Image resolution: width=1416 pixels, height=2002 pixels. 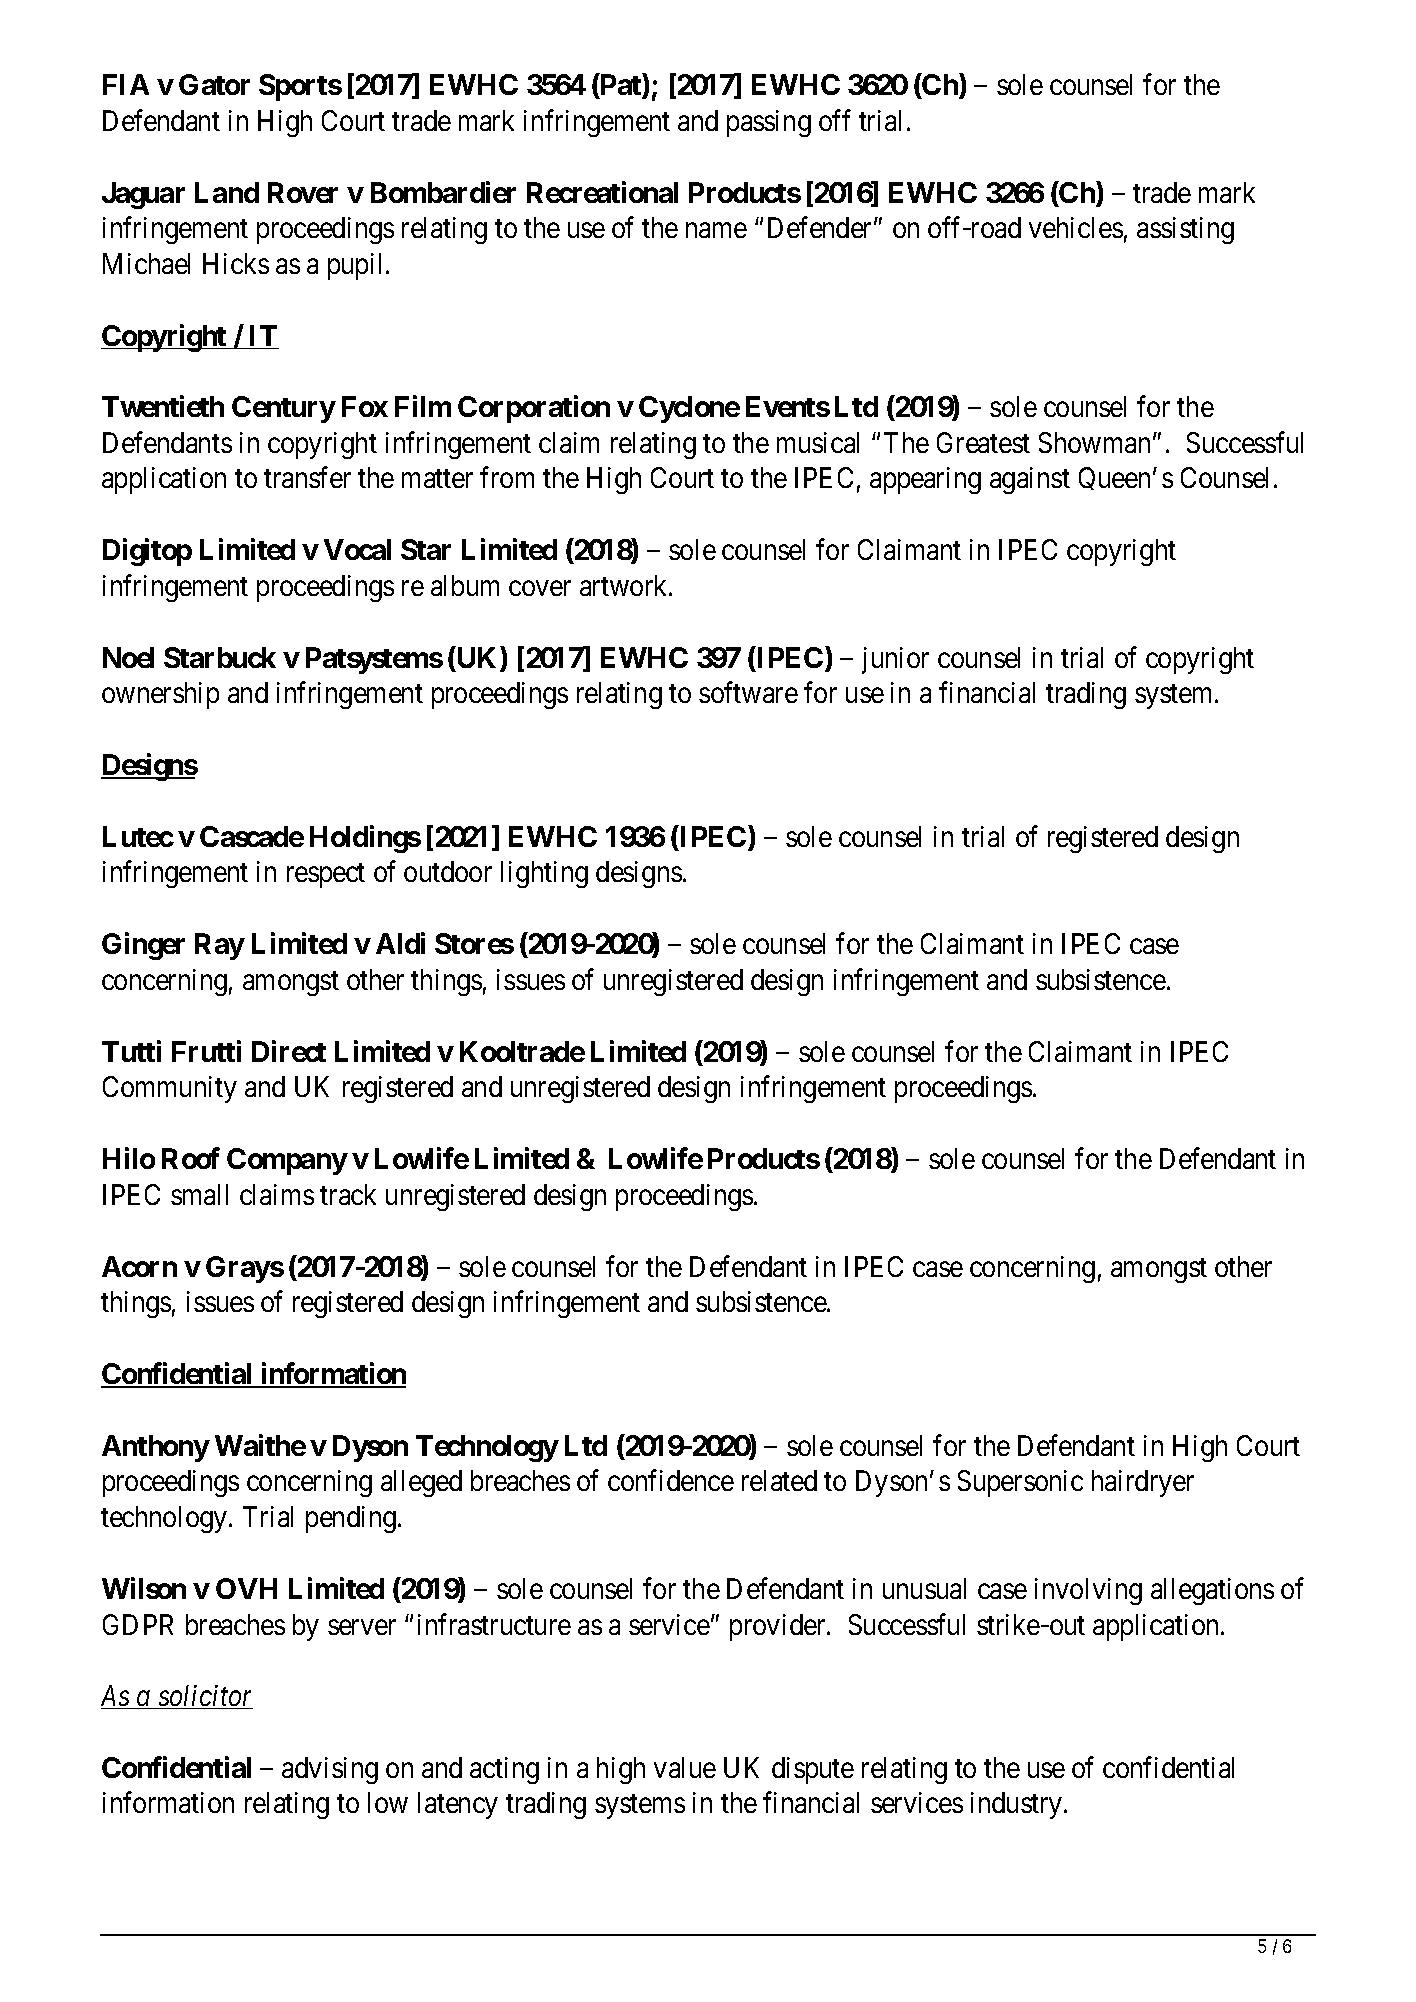 I want to click on Supersonic, so click(x=1020, y=1483).
